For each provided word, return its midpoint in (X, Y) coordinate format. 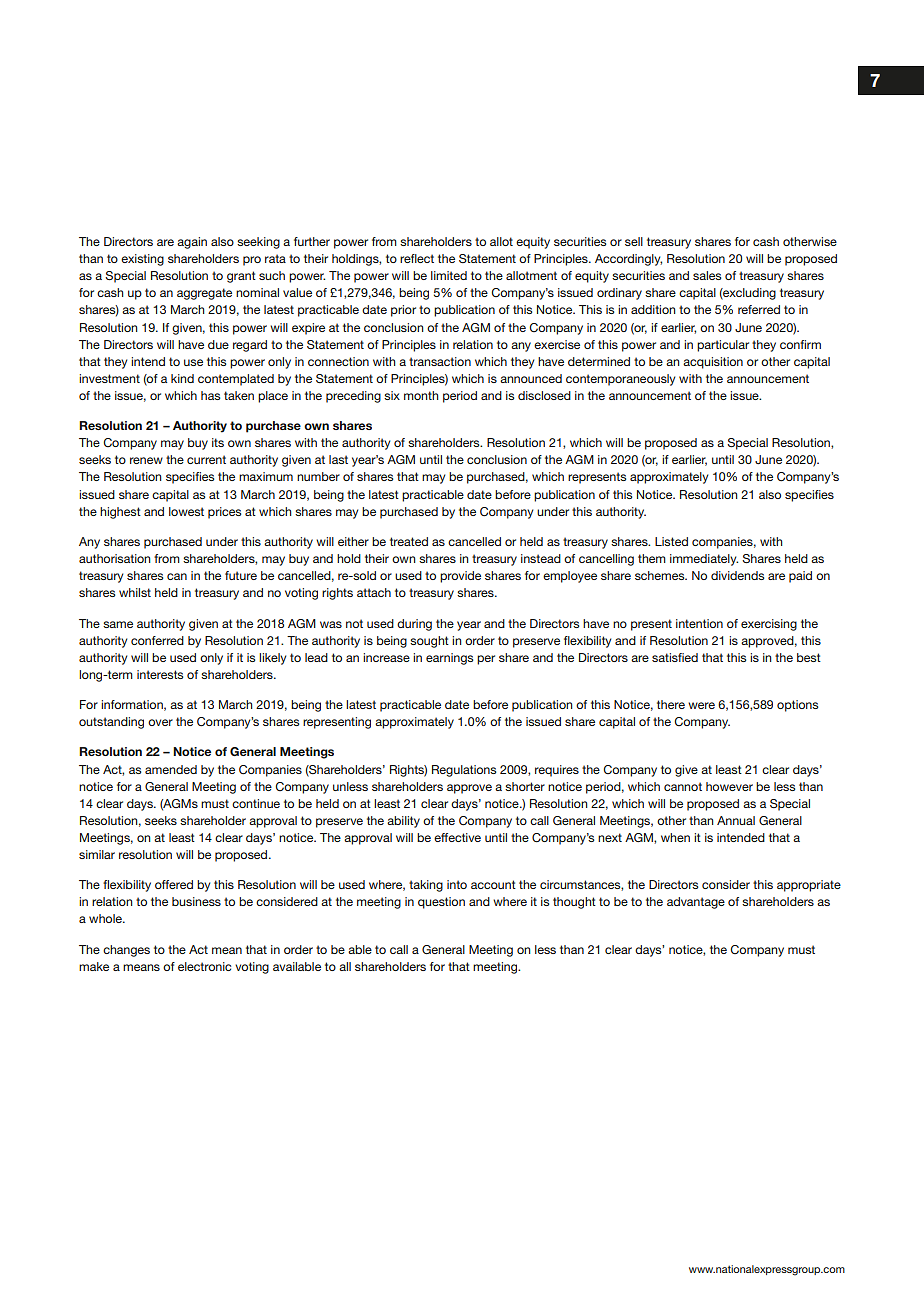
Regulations (464, 771)
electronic (204, 966)
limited (449, 275)
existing (142, 260)
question (441, 903)
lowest (186, 511)
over (160, 722)
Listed (671, 541)
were (701, 705)
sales (707, 275)
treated (409, 541)
